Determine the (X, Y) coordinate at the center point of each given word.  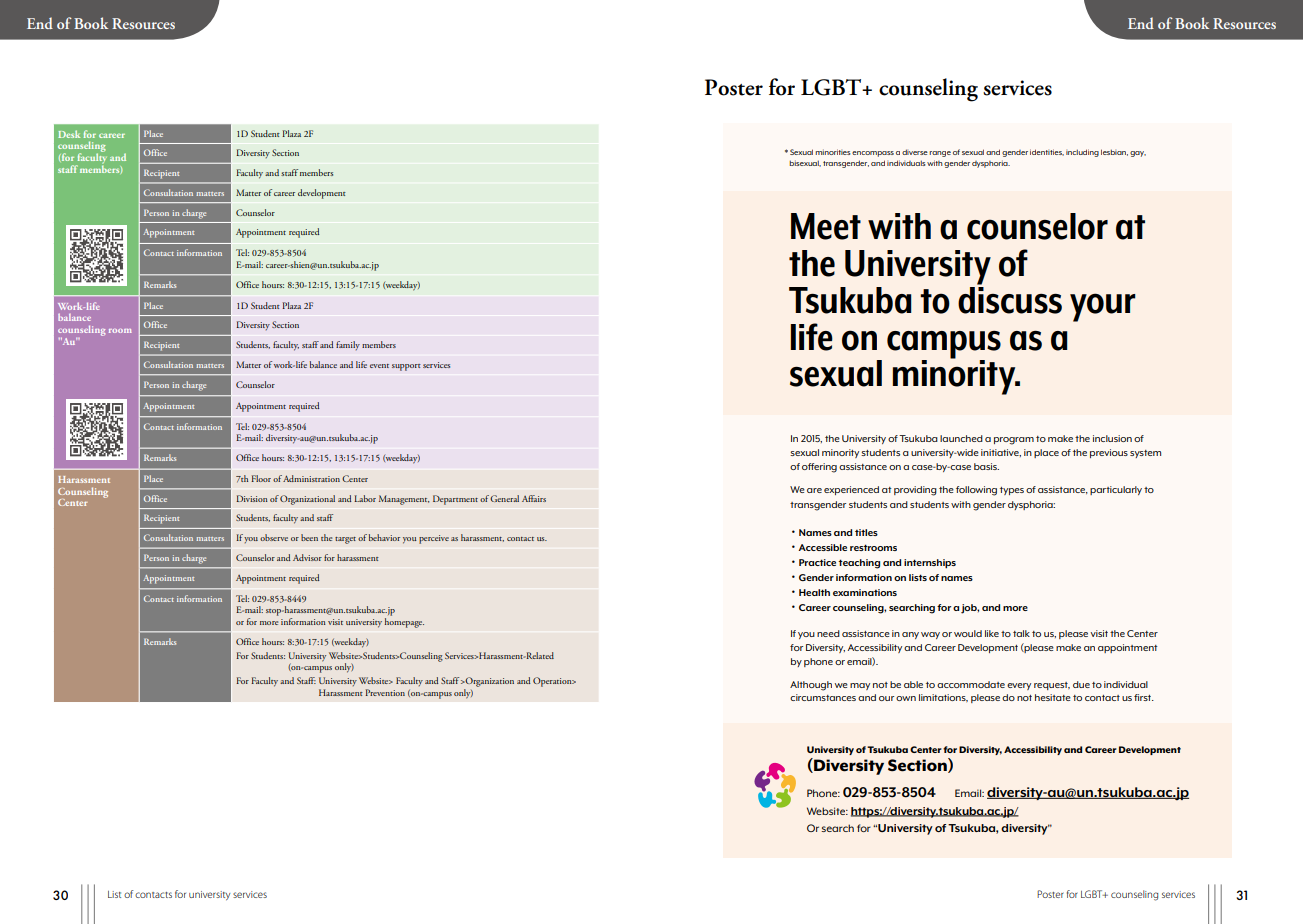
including (1082, 153)
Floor (261, 478)
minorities (833, 152)
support (406, 367)
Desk (69, 134)
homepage (404, 623)
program (1014, 441)
